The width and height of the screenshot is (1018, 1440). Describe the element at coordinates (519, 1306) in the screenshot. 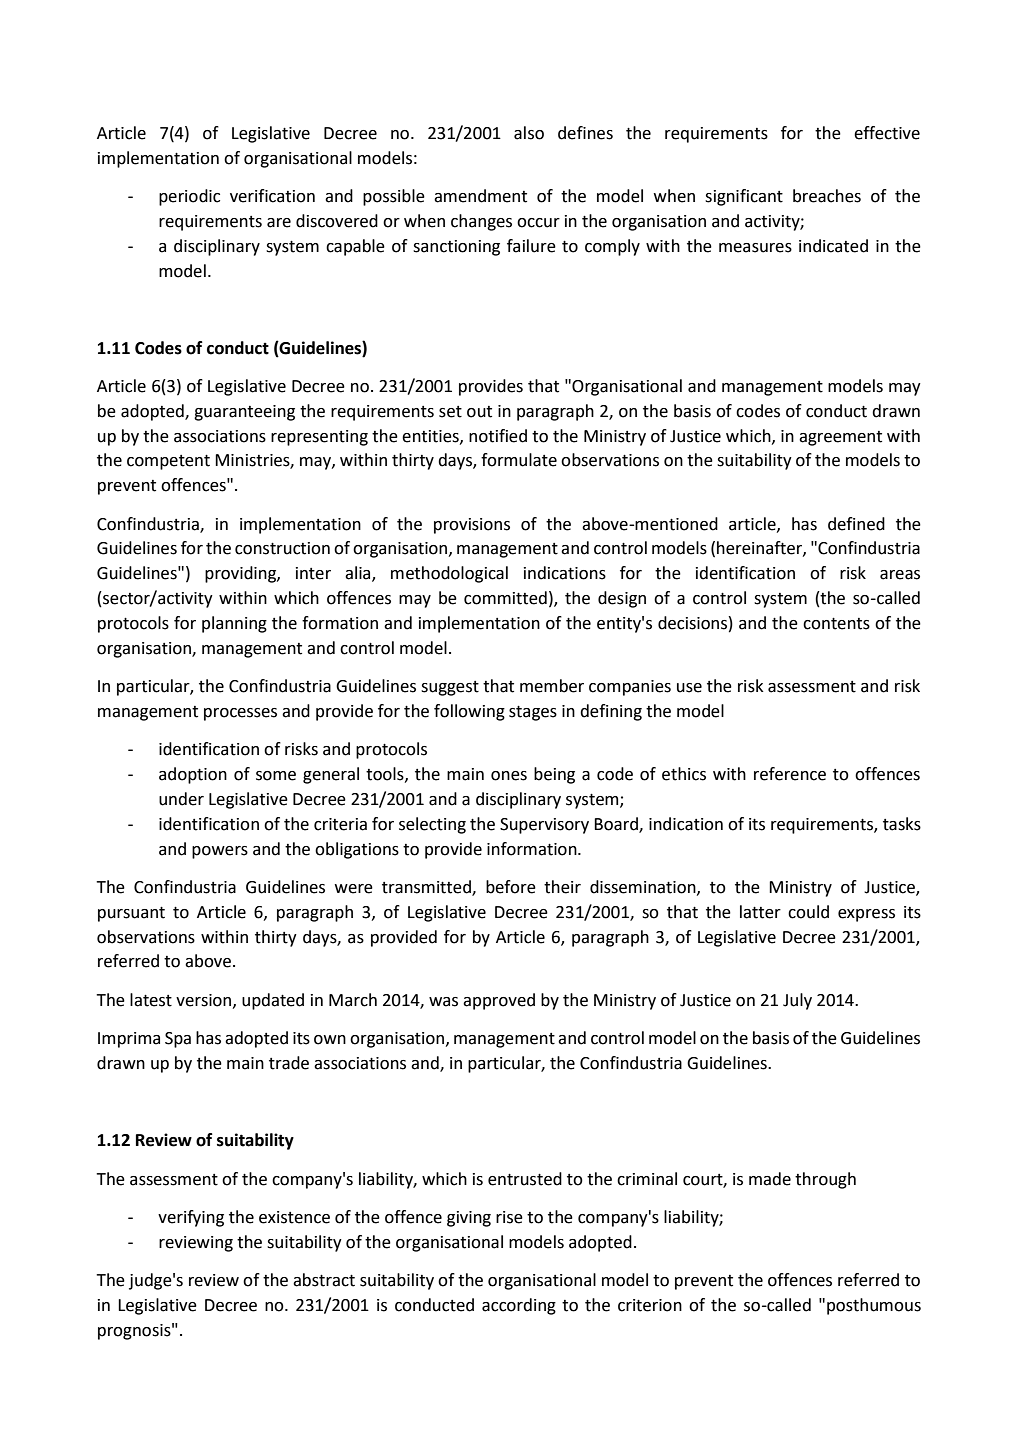

I see `according` at that location.
